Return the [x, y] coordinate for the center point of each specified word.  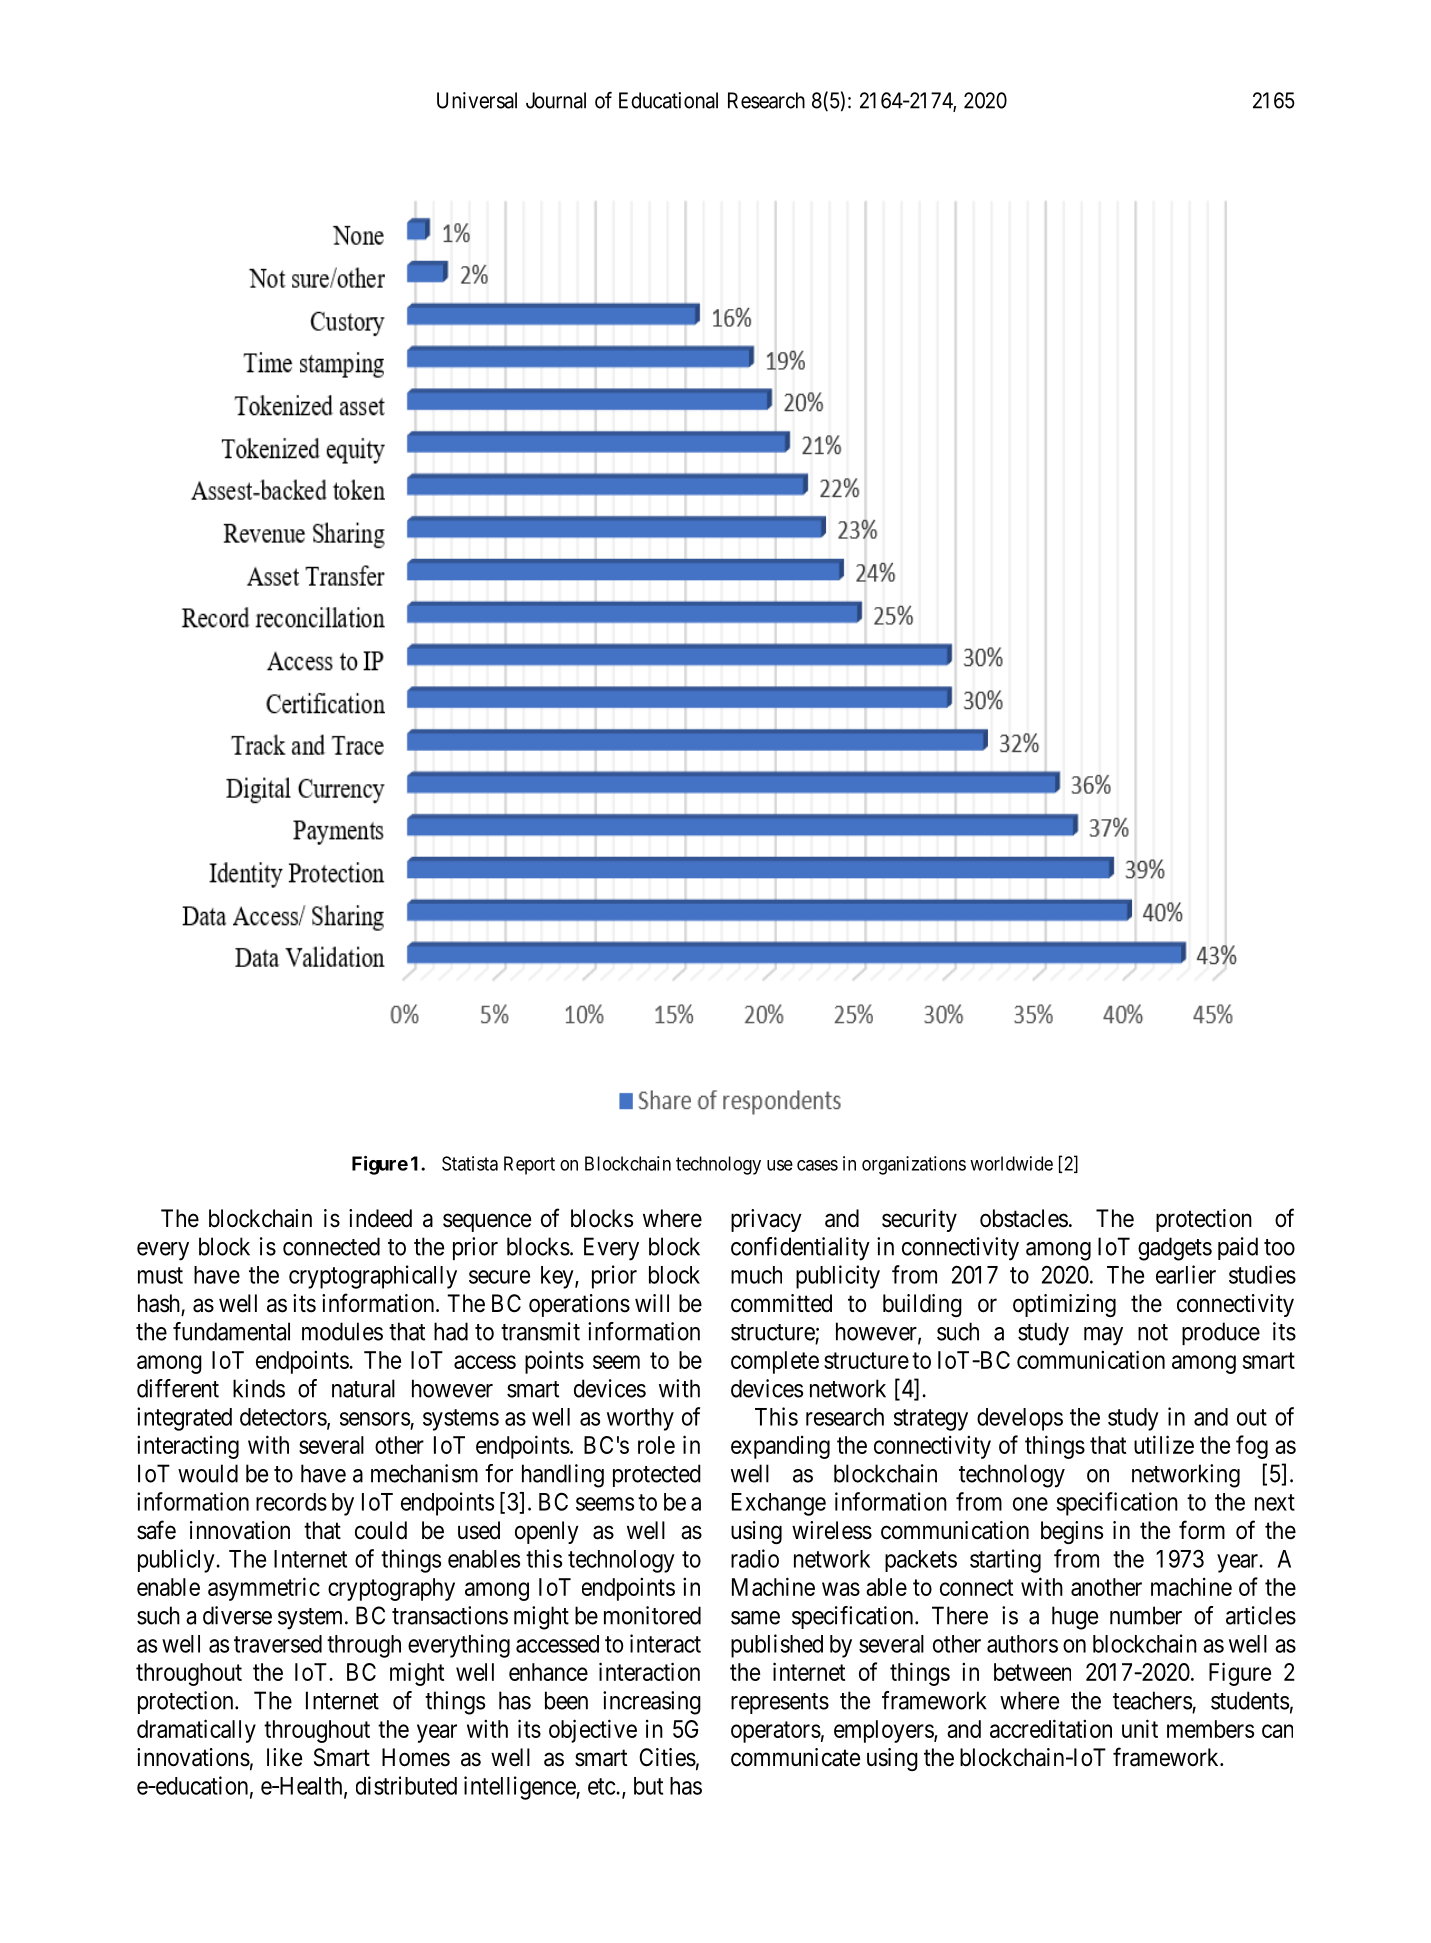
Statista [470, 1163]
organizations [914, 1165]
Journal [556, 100]
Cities [667, 1757]
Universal [477, 100]
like [284, 1757]
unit [1140, 1728]
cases [817, 1165]
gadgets [1175, 1249]
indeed [380, 1218]
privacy [766, 1220]
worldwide [1011, 1163]
